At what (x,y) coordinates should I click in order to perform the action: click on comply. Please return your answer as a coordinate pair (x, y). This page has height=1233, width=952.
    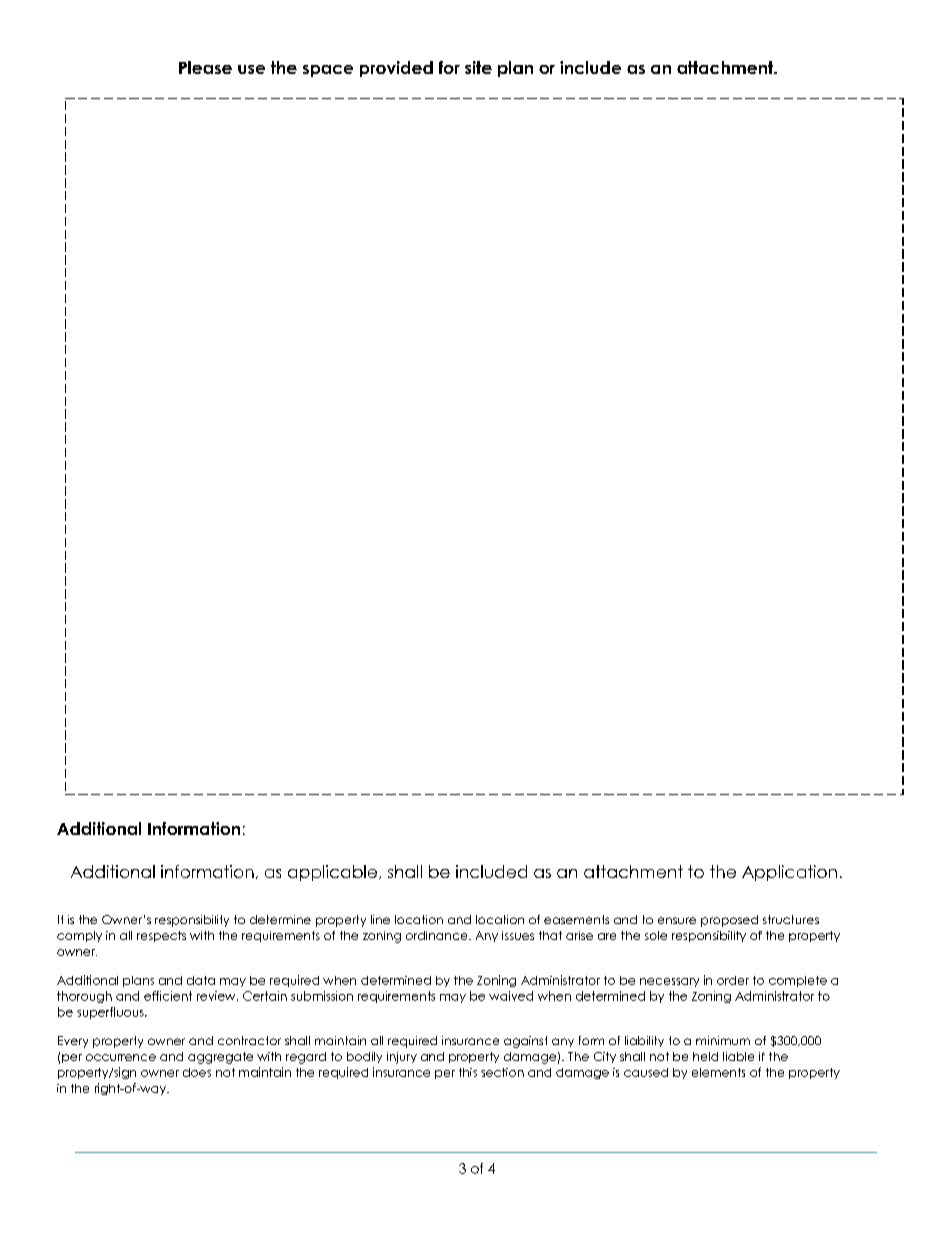
    Looking at the image, I should click on (79, 936).
